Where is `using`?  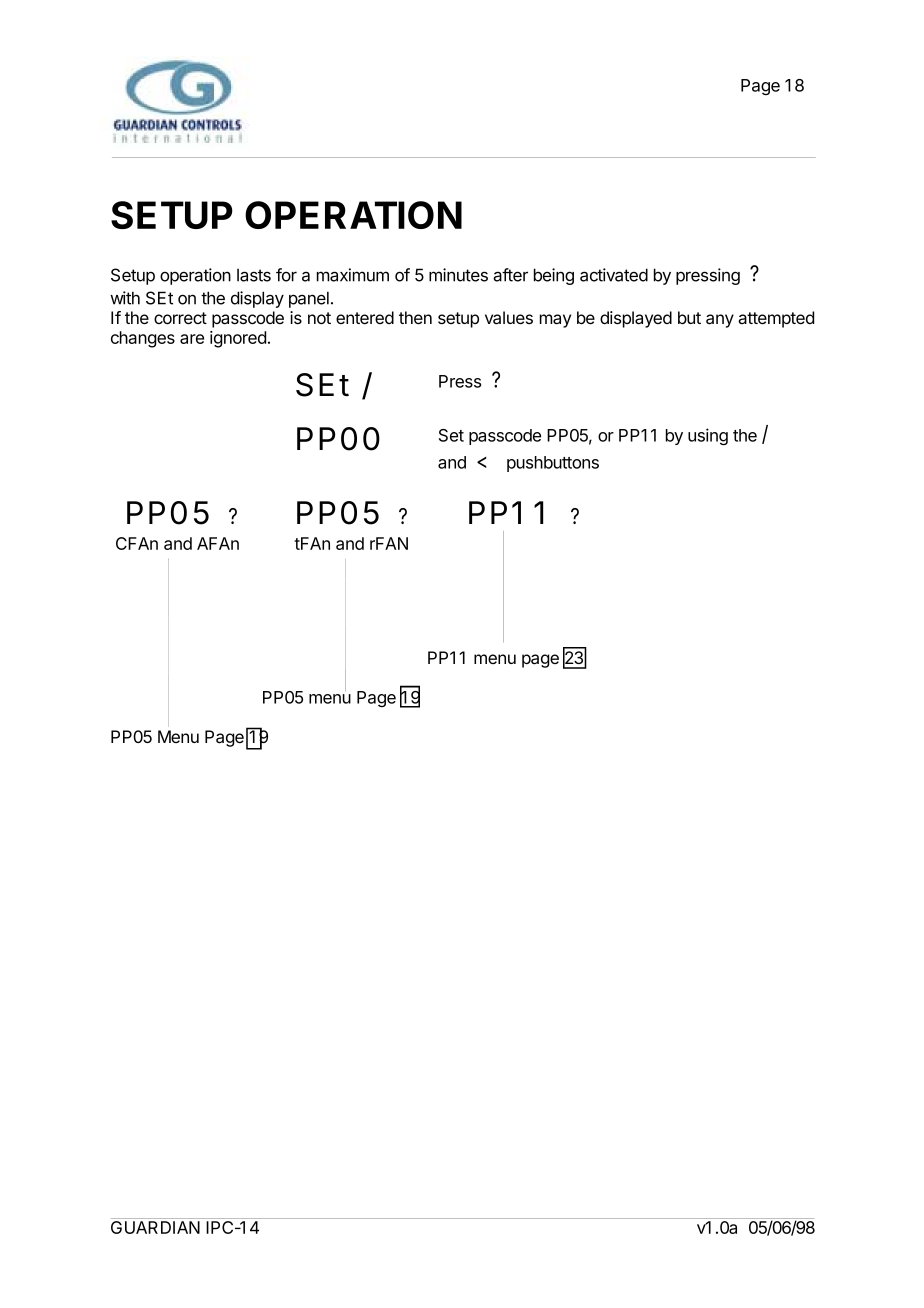 using is located at coordinates (708, 436).
